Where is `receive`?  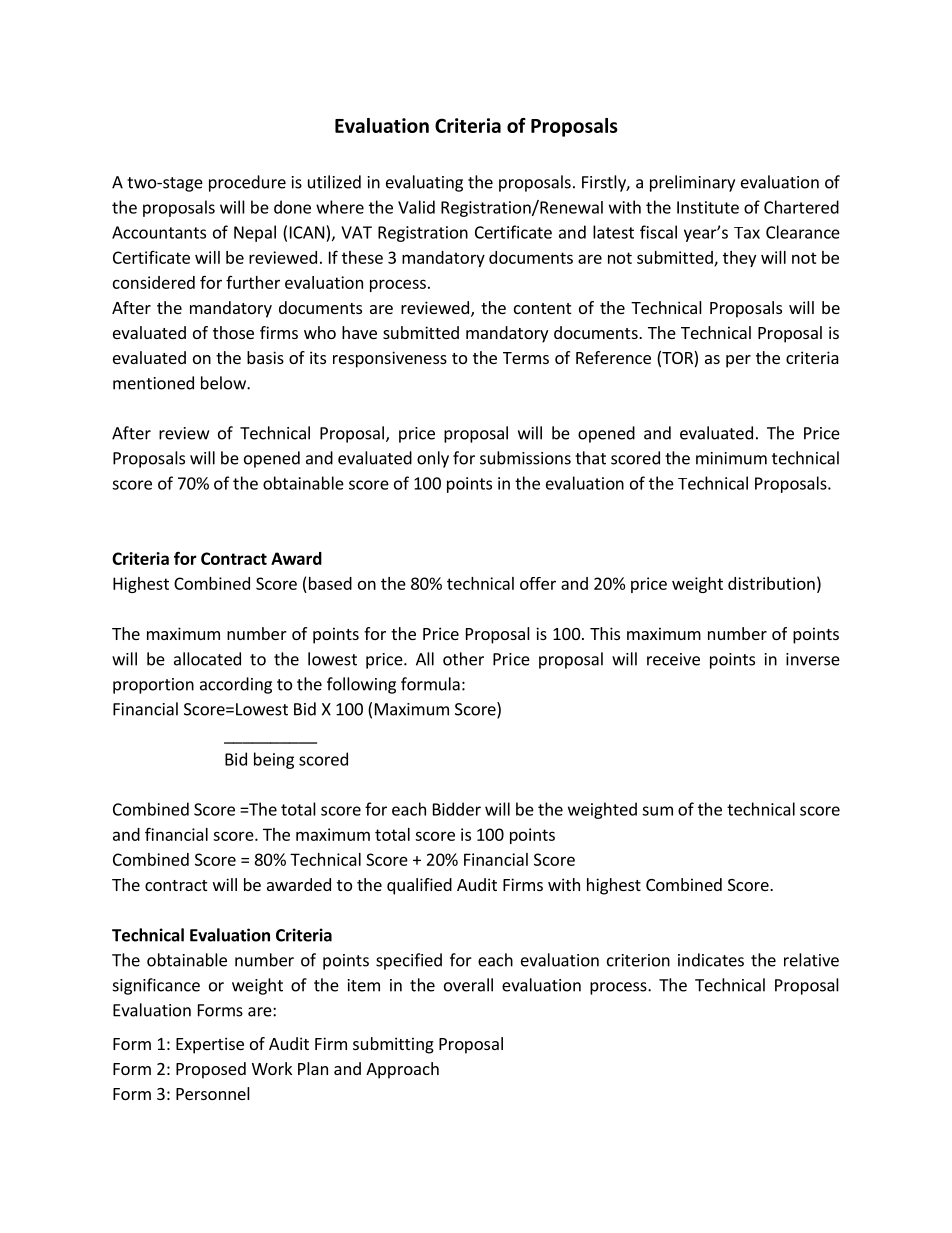
receive is located at coordinates (673, 659).
